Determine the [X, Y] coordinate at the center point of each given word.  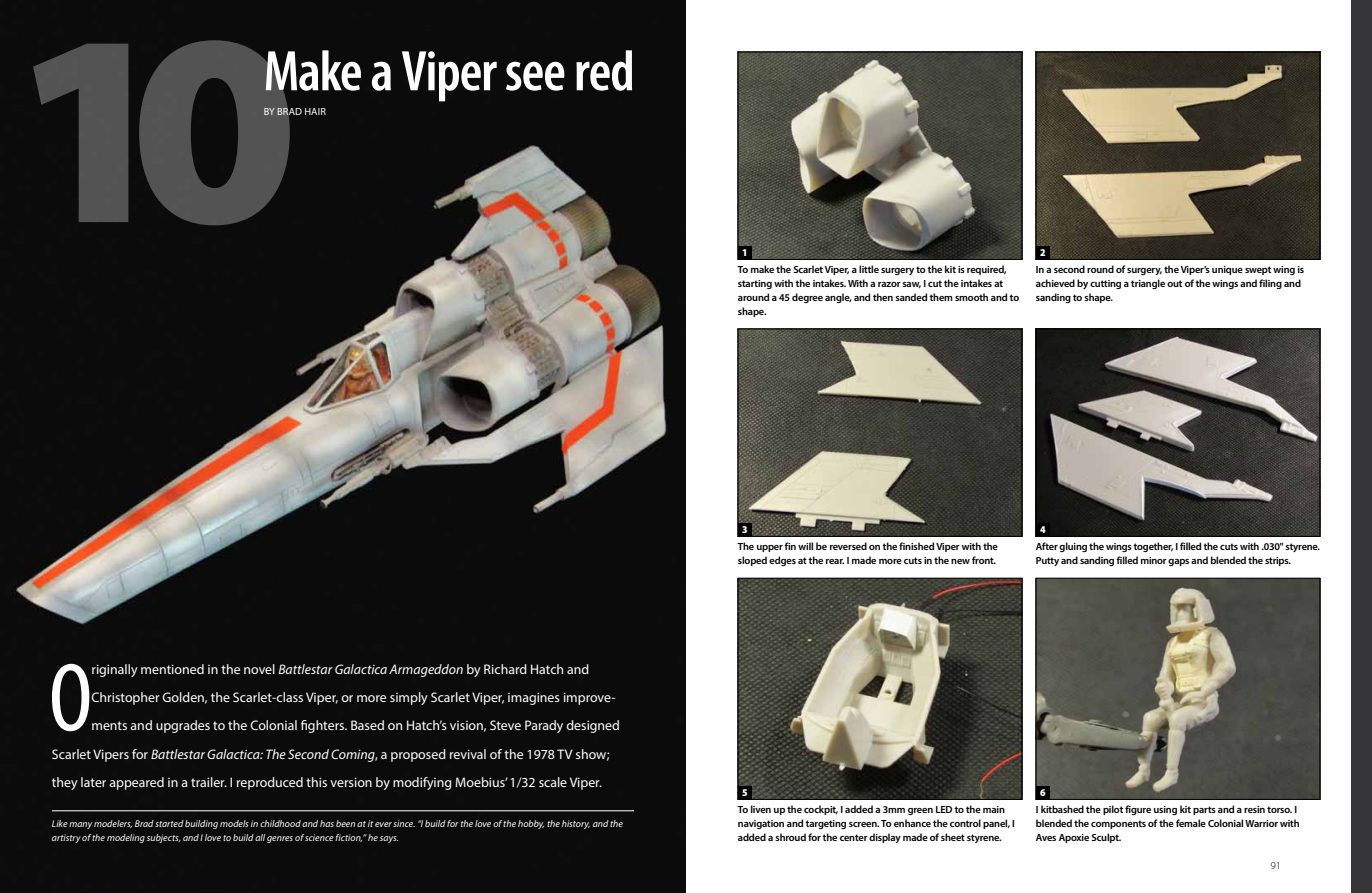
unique [1227, 270]
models [234, 823]
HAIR [315, 111]
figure [1138, 810]
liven [761, 809]
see [535, 76]
